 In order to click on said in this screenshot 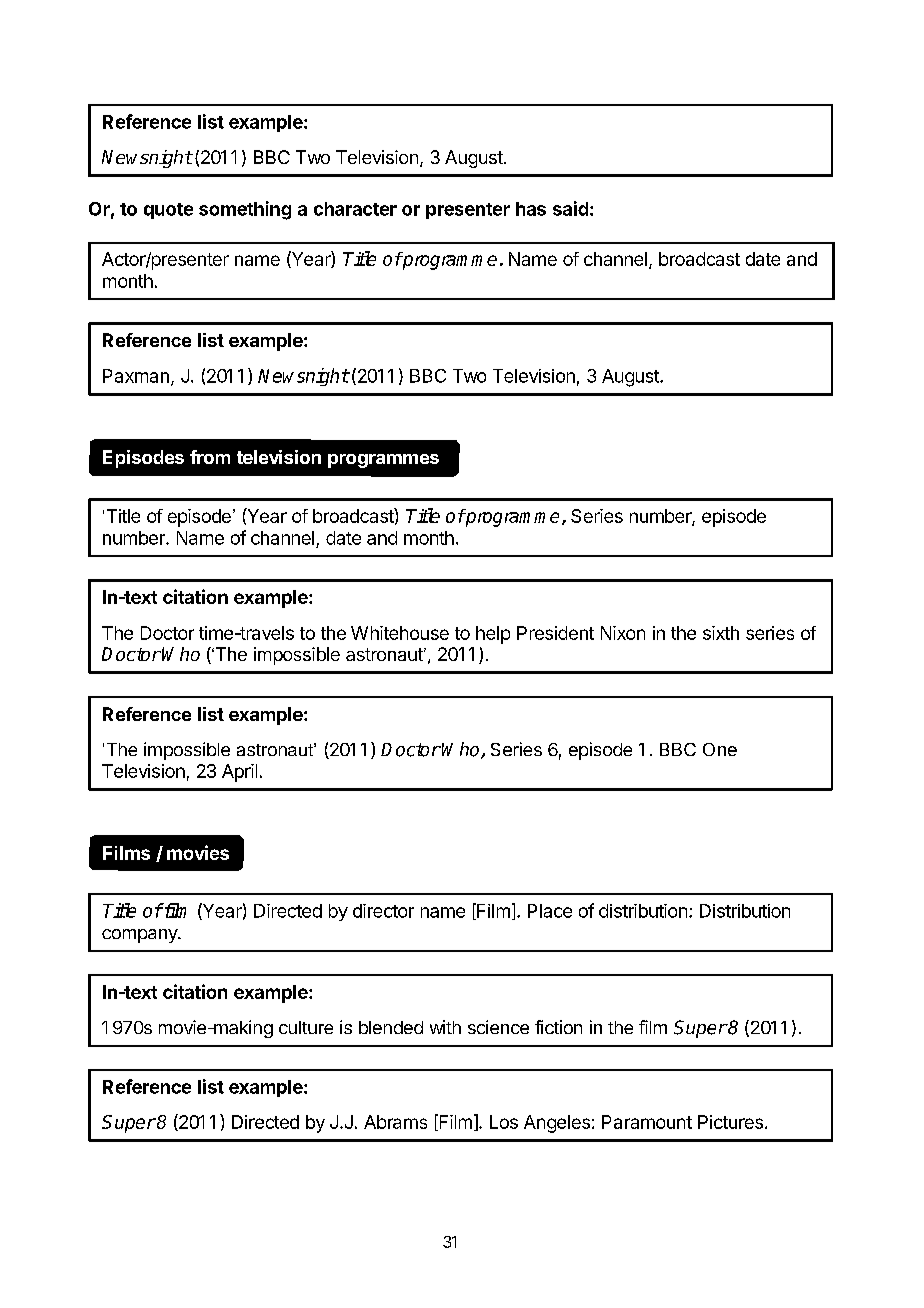, I will do `click(570, 208)`.
